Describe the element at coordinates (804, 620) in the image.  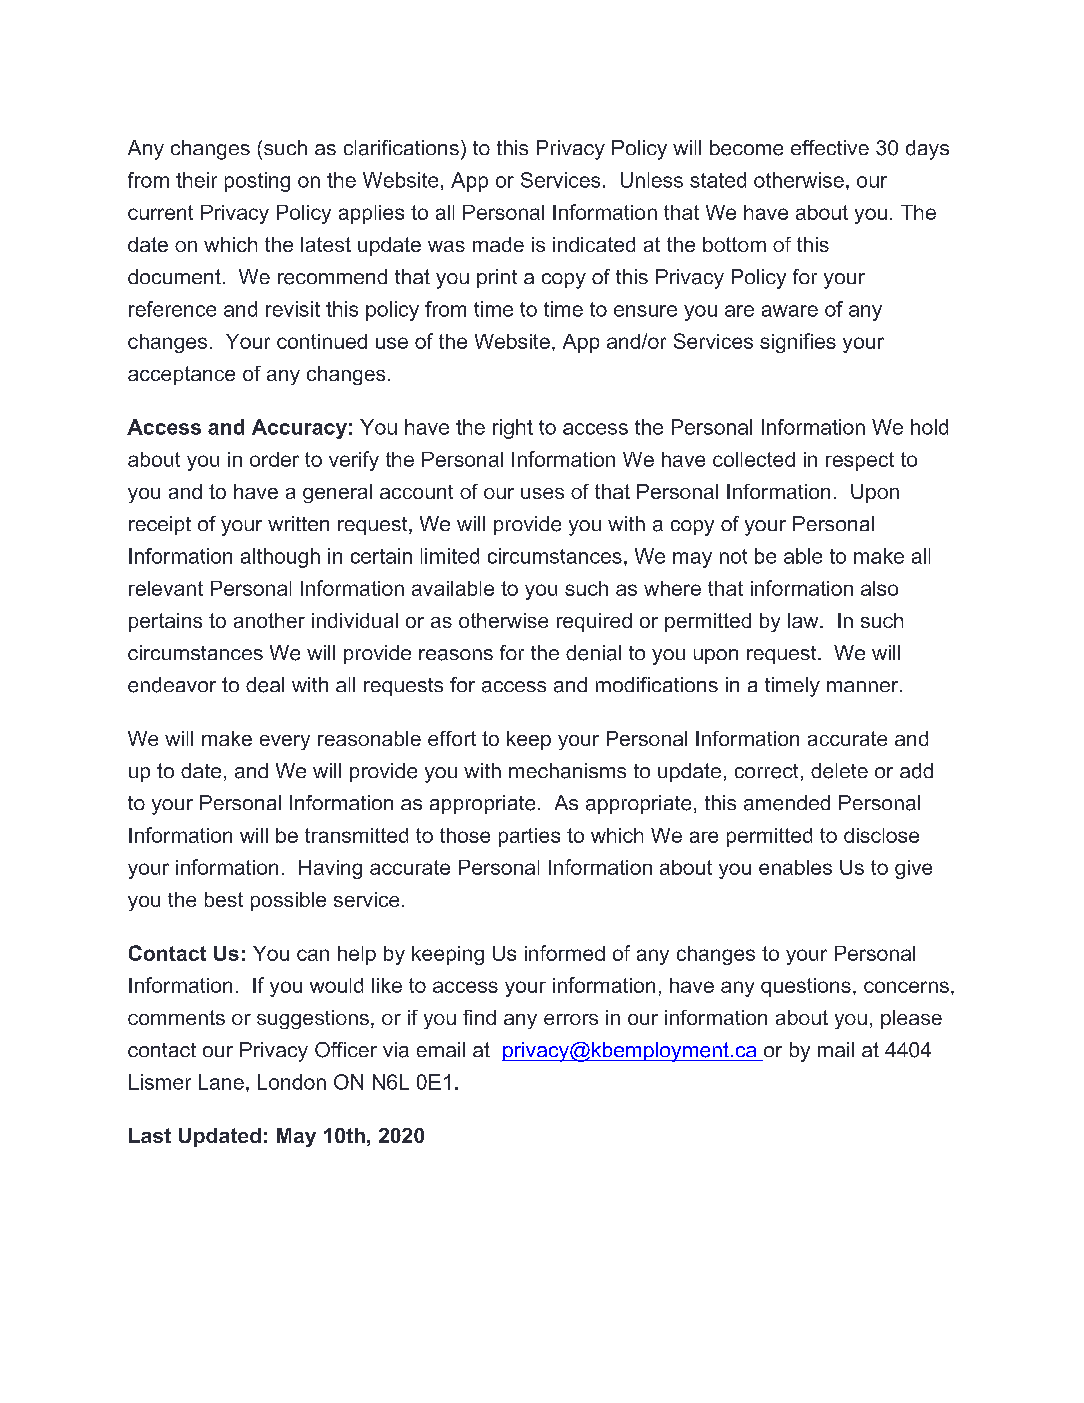
I see `law` at that location.
